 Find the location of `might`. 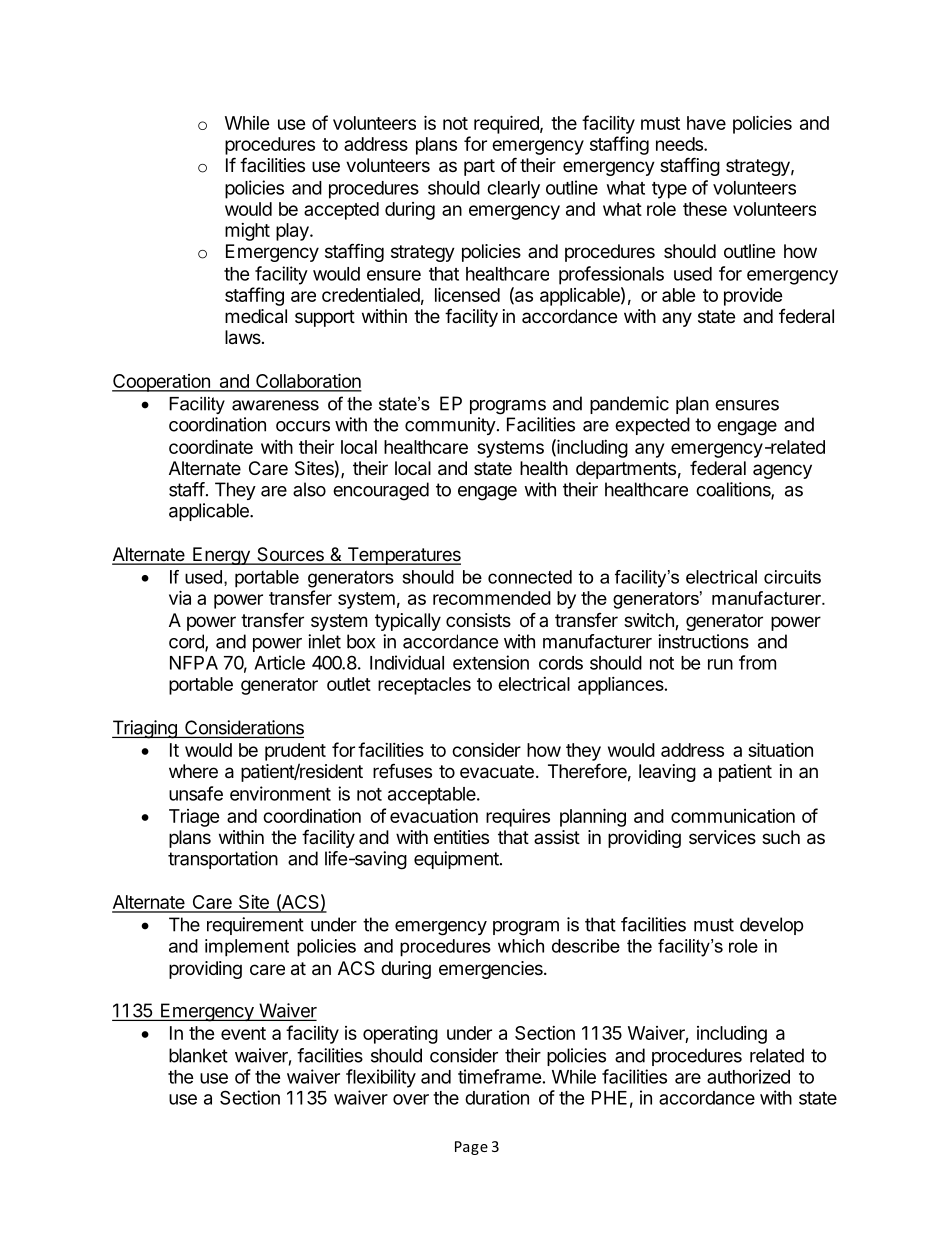

might is located at coordinates (247, 232).
